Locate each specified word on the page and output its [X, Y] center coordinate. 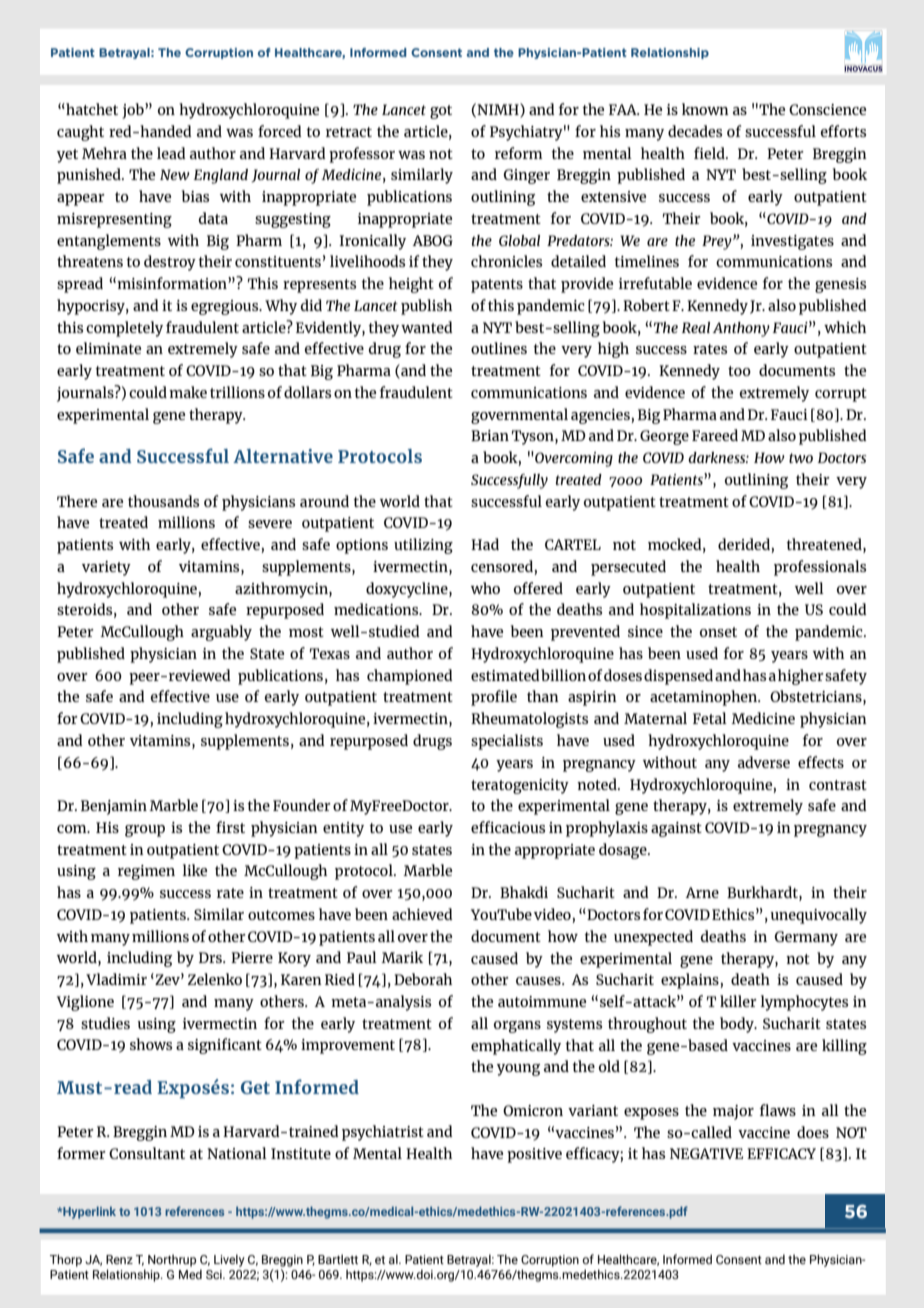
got [441, 112]
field [710, 153]
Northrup [172, 1260]
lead [171, 153]
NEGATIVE [706, 1153]
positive [534, 1155]
